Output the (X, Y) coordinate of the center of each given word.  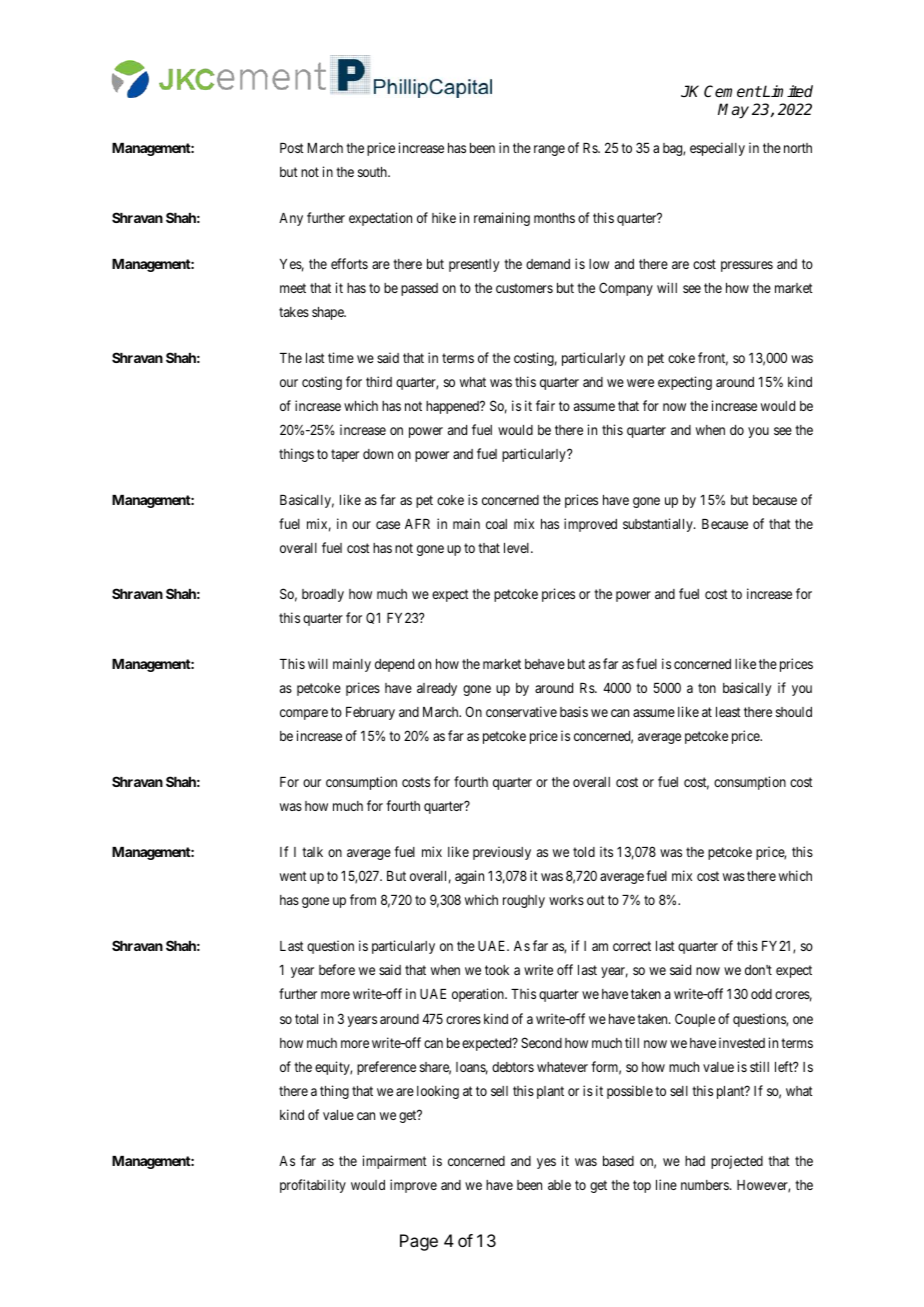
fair (545, 405)
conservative (521, 711)
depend (394, 665)
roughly (524, 901)
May (733, 111)
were (640, 383)
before (337, 969)
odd (761, 994)
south (373, 172)
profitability (313, 1186)
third (379, 381)
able (559, 1185)
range (549, 150)
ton (707, 688)
